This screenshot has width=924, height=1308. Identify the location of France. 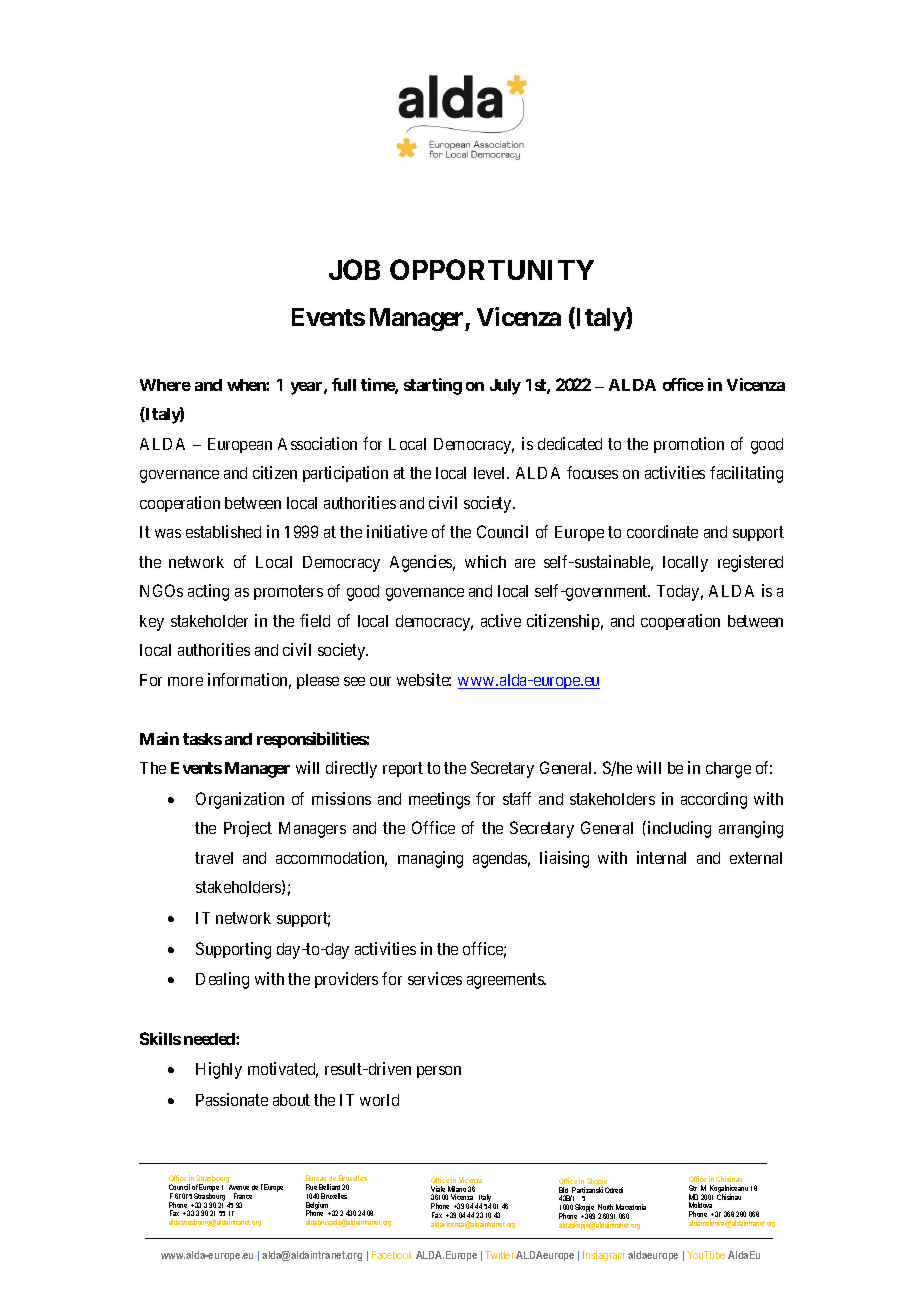
(243, 1196).
